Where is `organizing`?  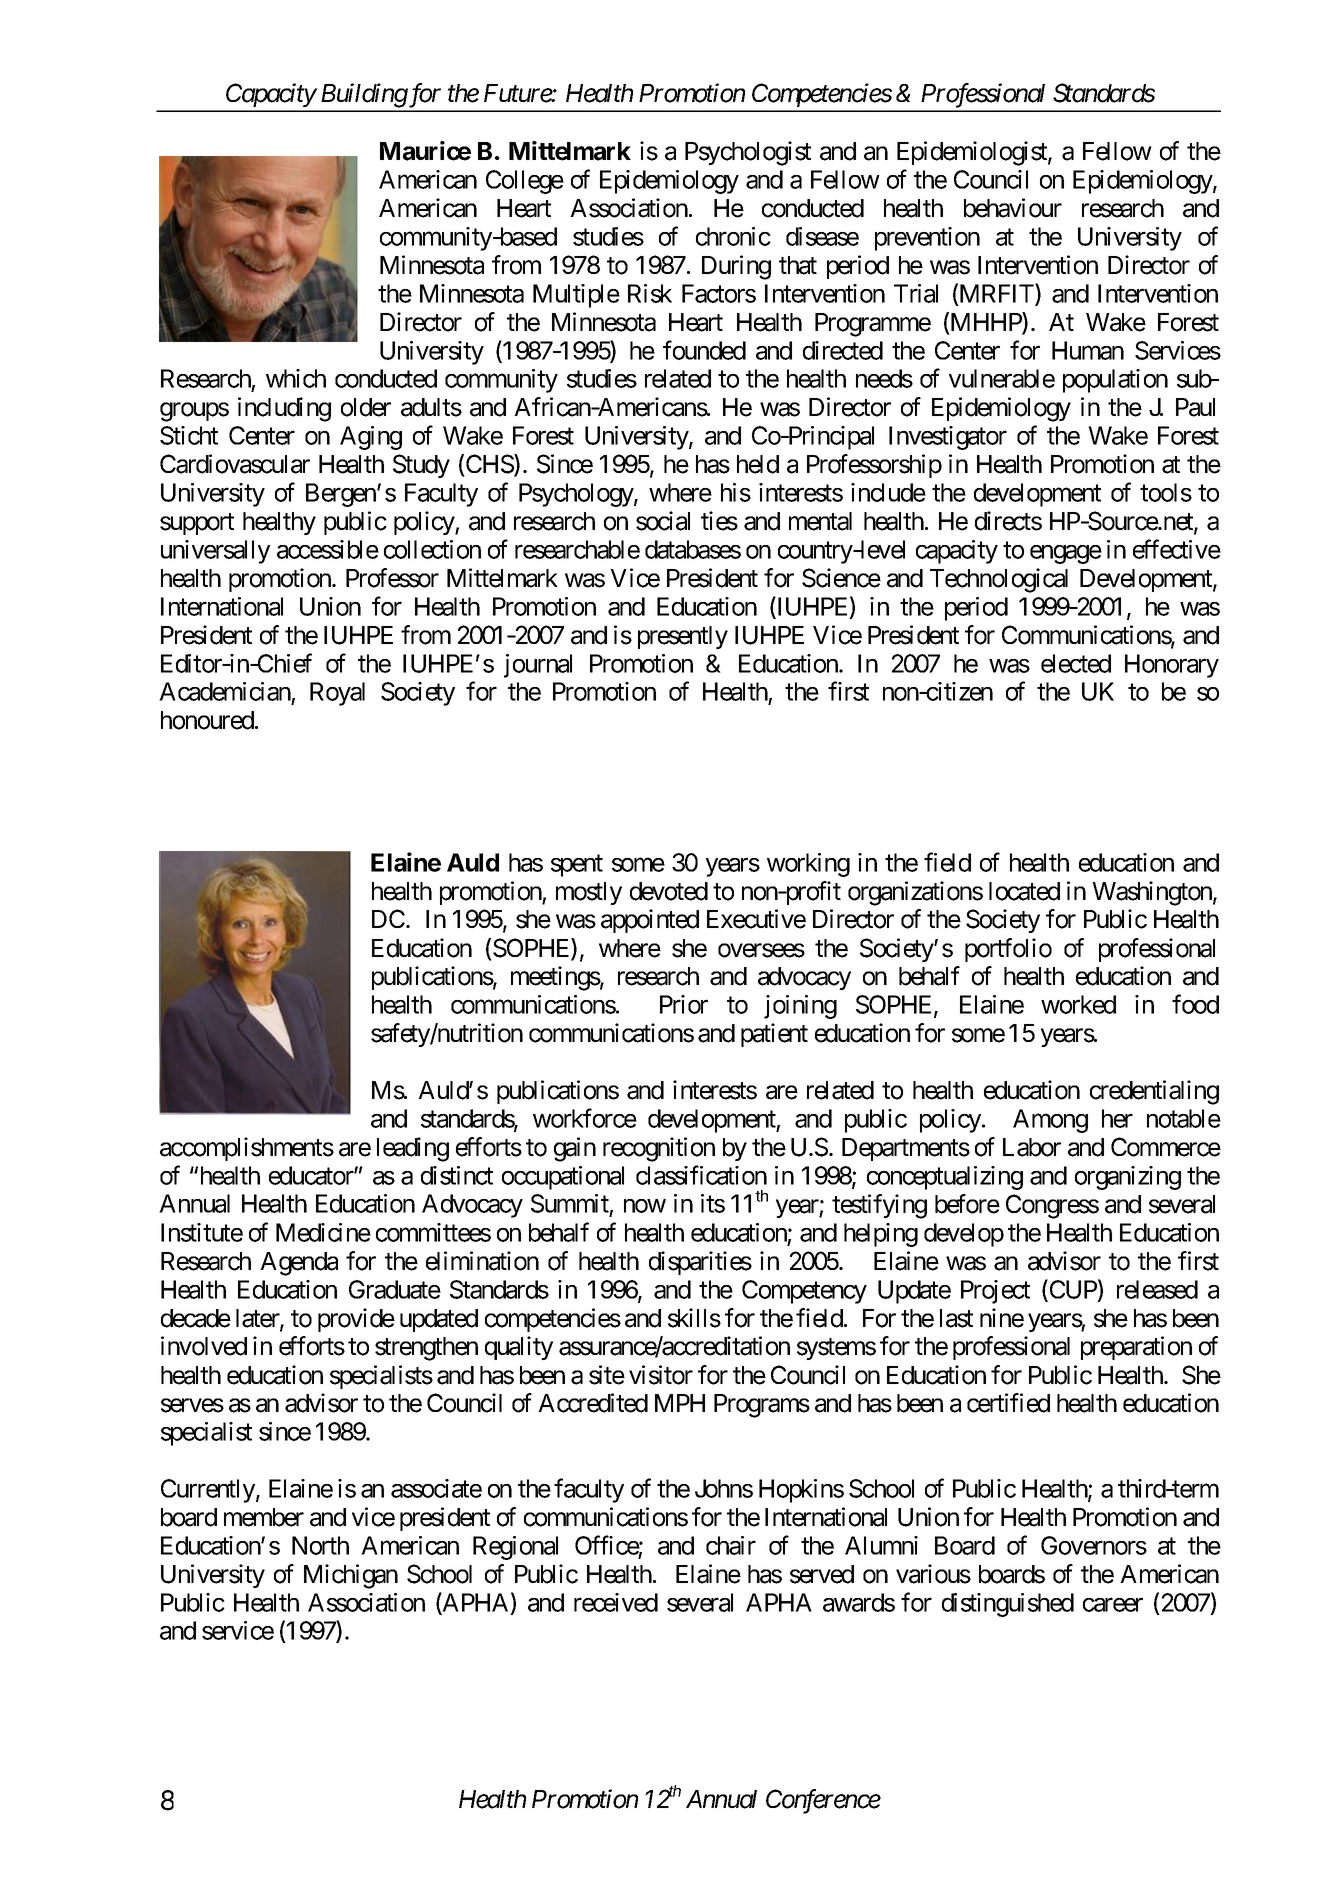
organizing is located at coordinates (1128, 1178).
